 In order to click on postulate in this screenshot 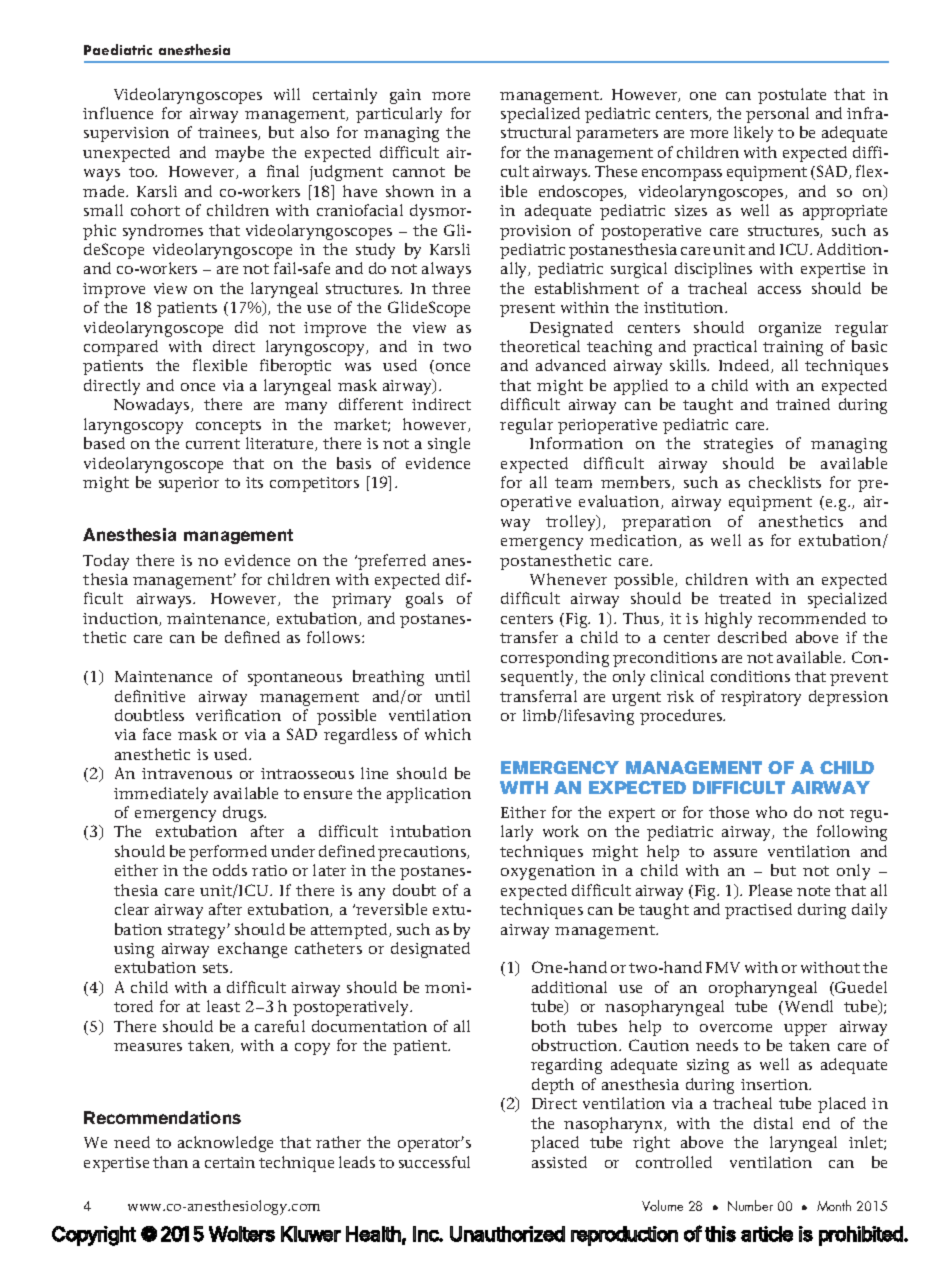, I will do `click(792, 96)`.
